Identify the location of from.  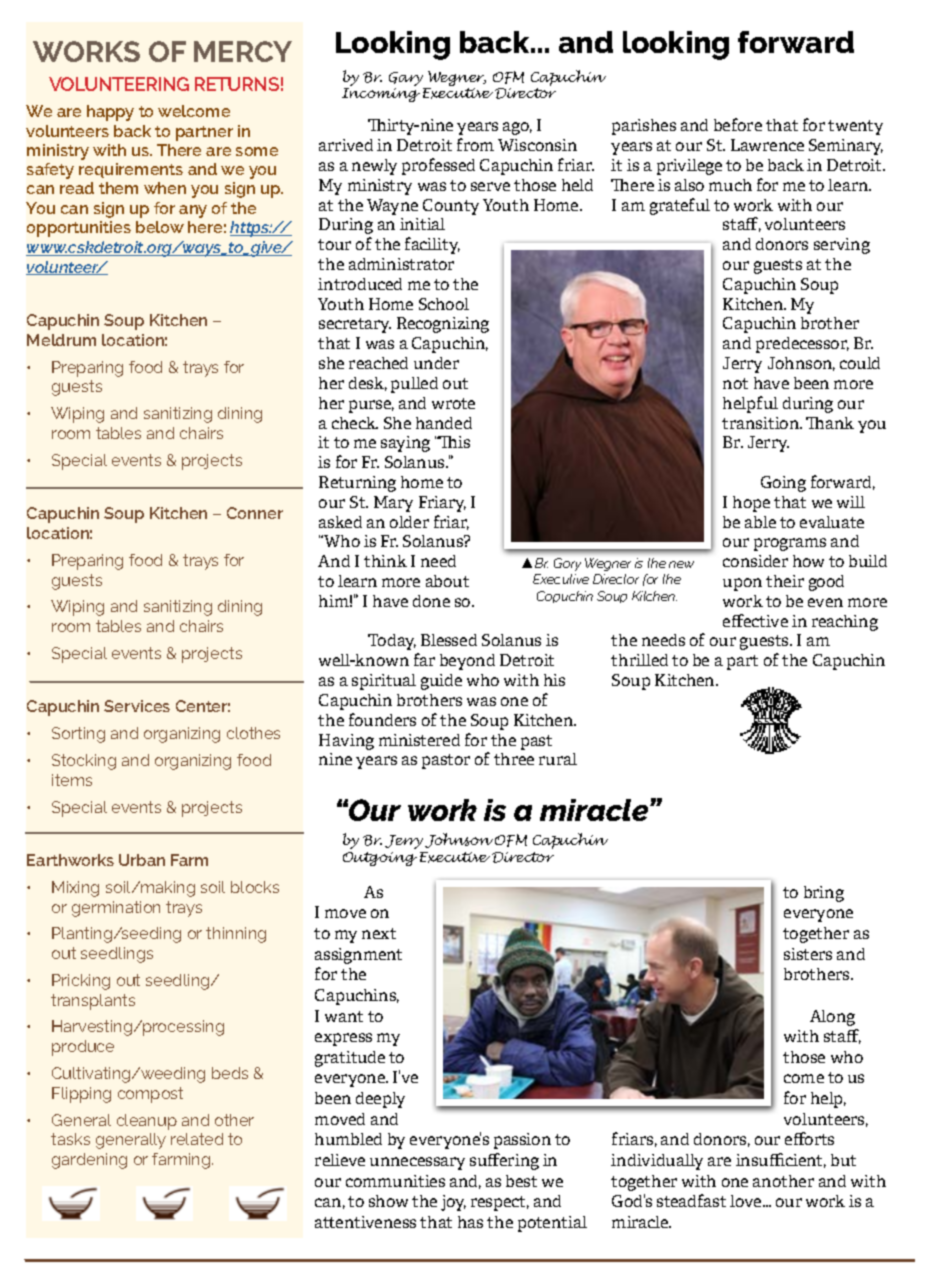
(475, 144).
